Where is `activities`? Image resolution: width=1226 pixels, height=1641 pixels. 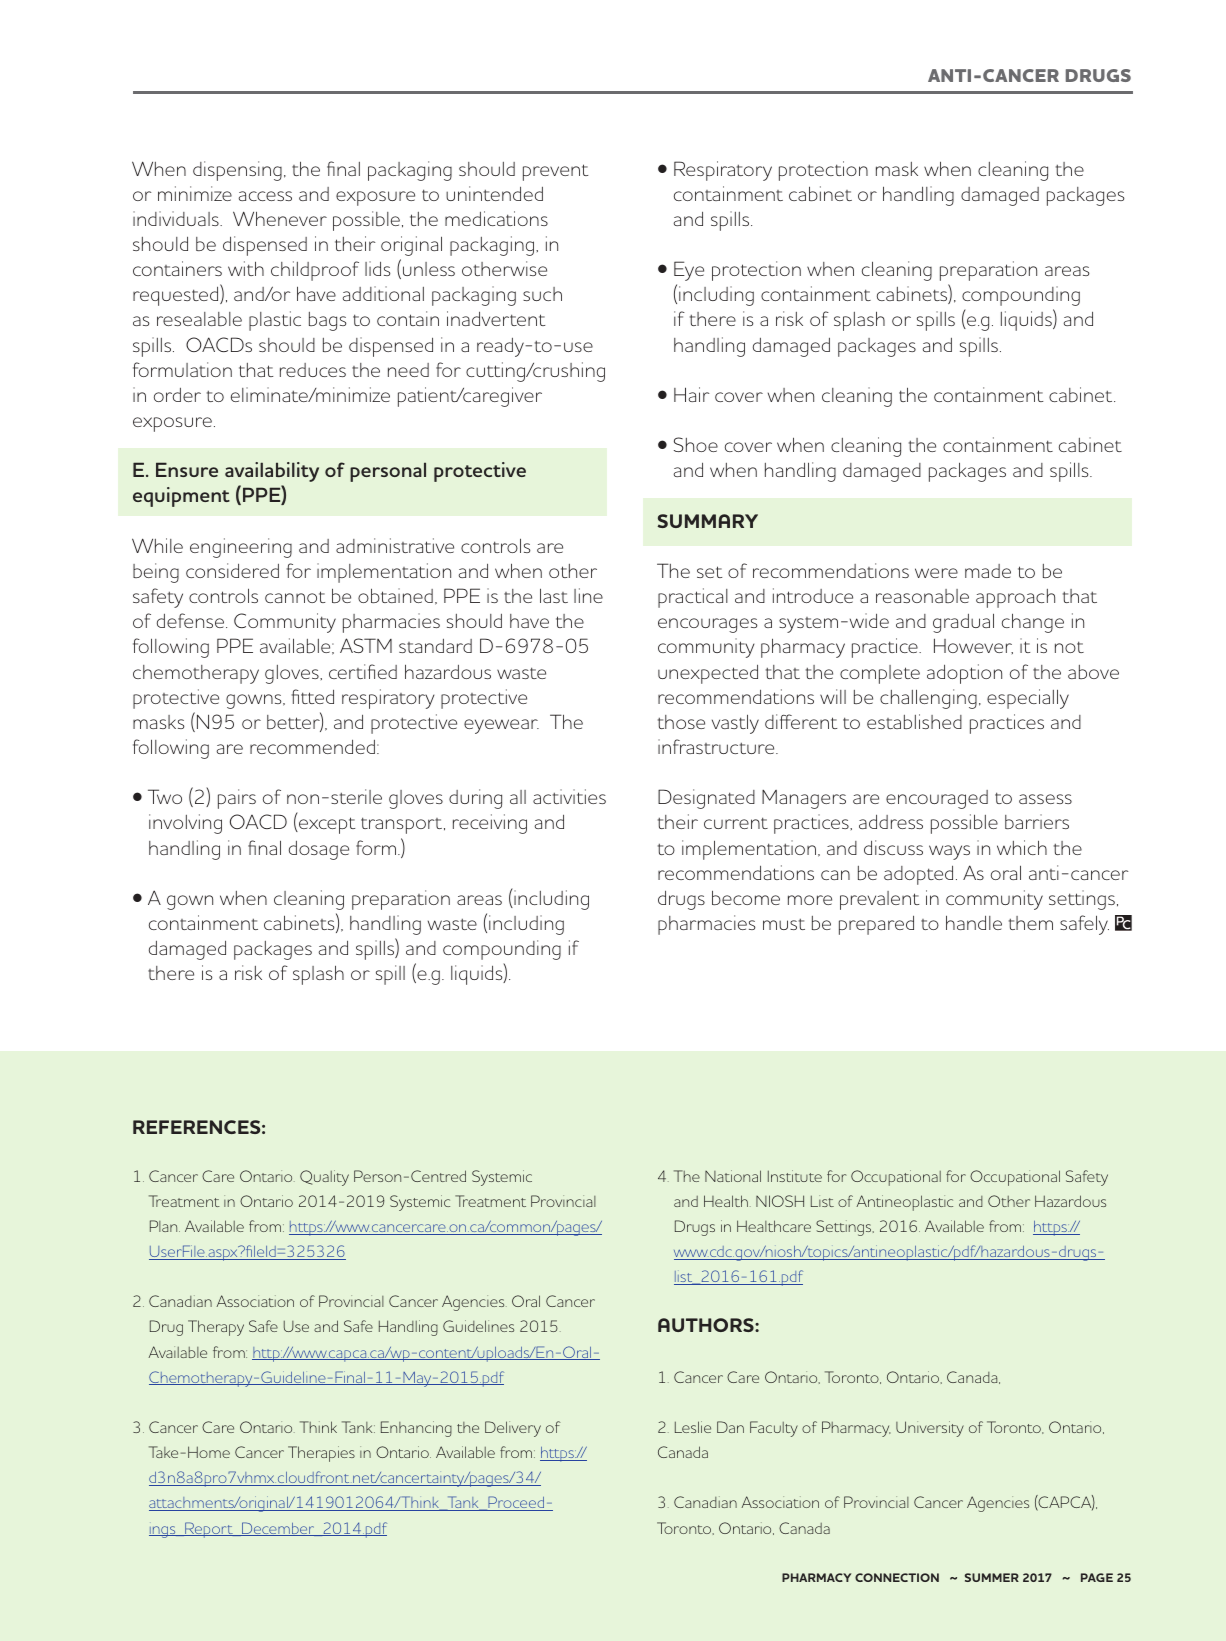
activities is located at coordinates (569, 796).
